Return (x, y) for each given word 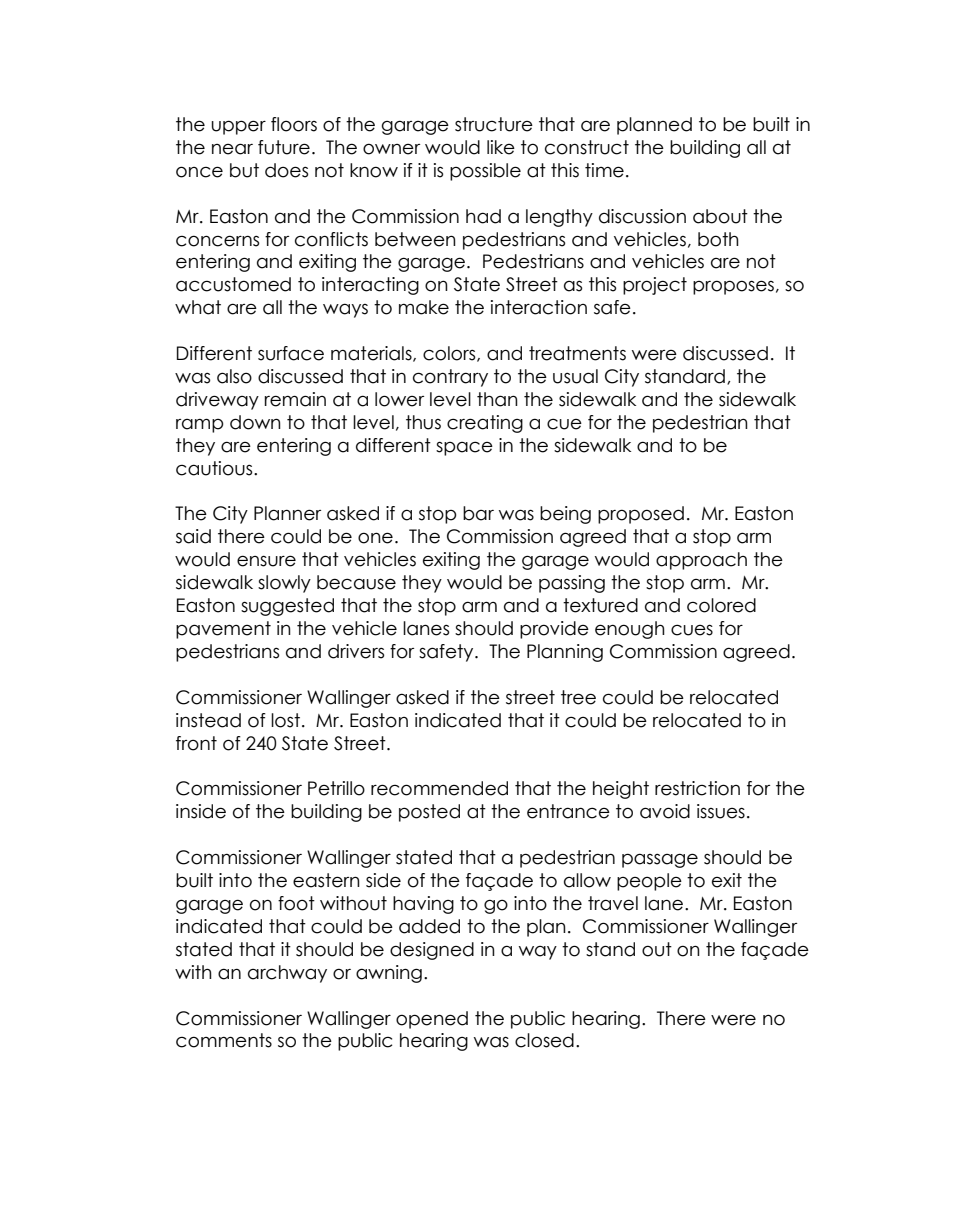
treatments (577, 353)
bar (478, 513)
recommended (439, 788)
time (604, 170)
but (244, 170)
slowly (284, 584)
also (234, 376)
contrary (450, 378)
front (196, 743)
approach (701, 561)
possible (485, 172)
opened (432, 1020)
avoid (665, 811)
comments (224, 1040)
